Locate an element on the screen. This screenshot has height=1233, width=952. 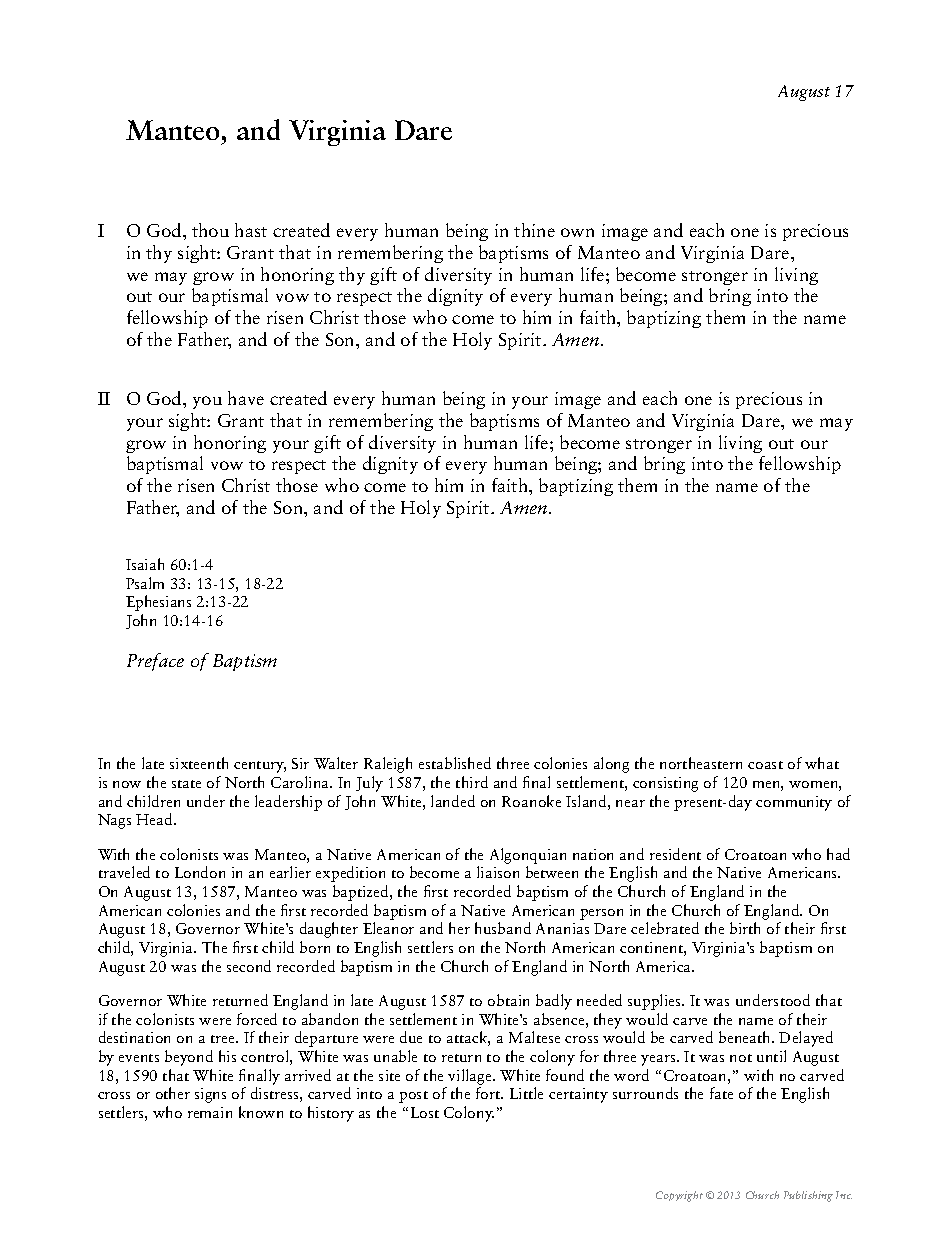
remain is located at coordinates (210, 1112).
